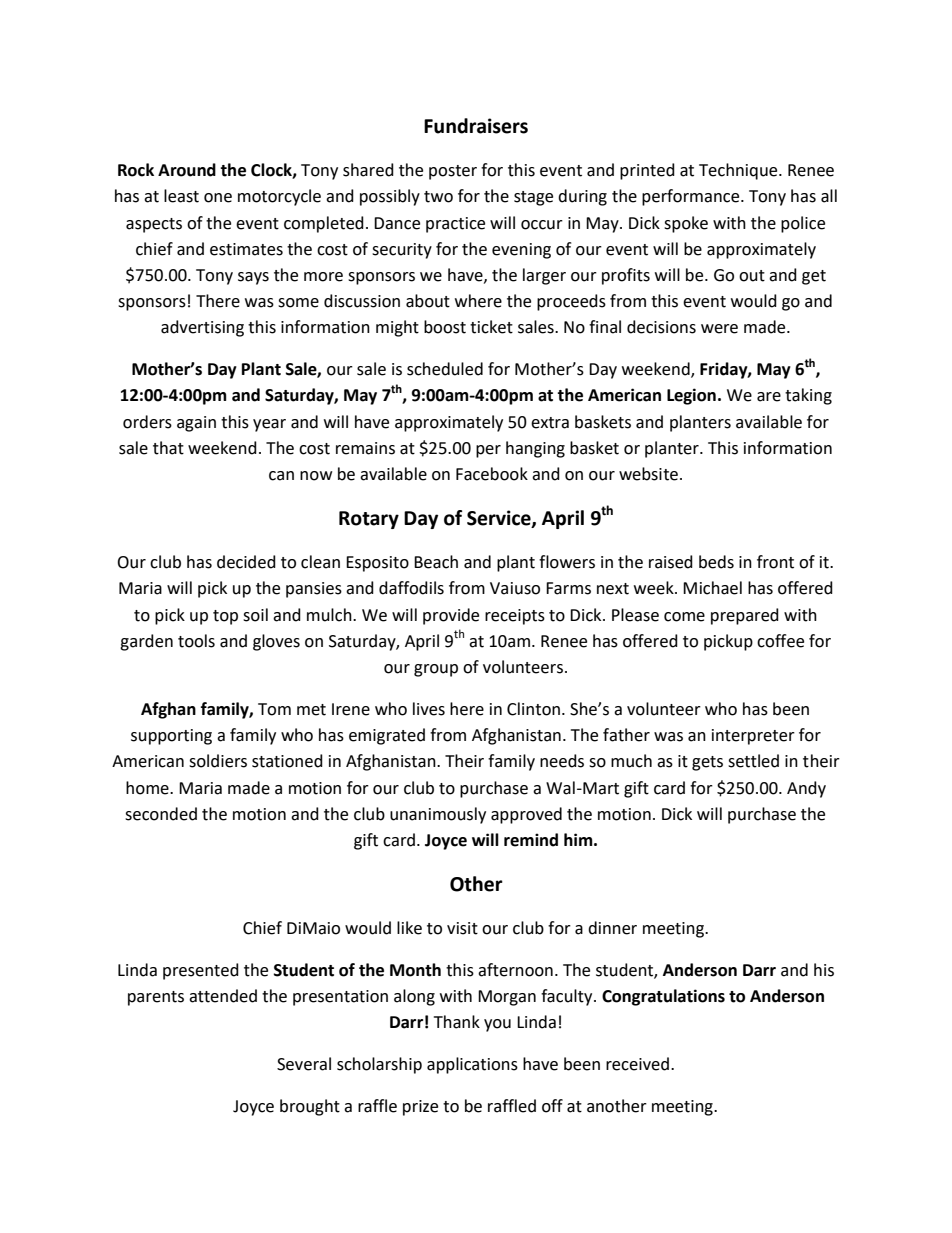  What do you see at coordinates (753, 761) in the page?
I see `settled` at bounding box center [753, 761].
